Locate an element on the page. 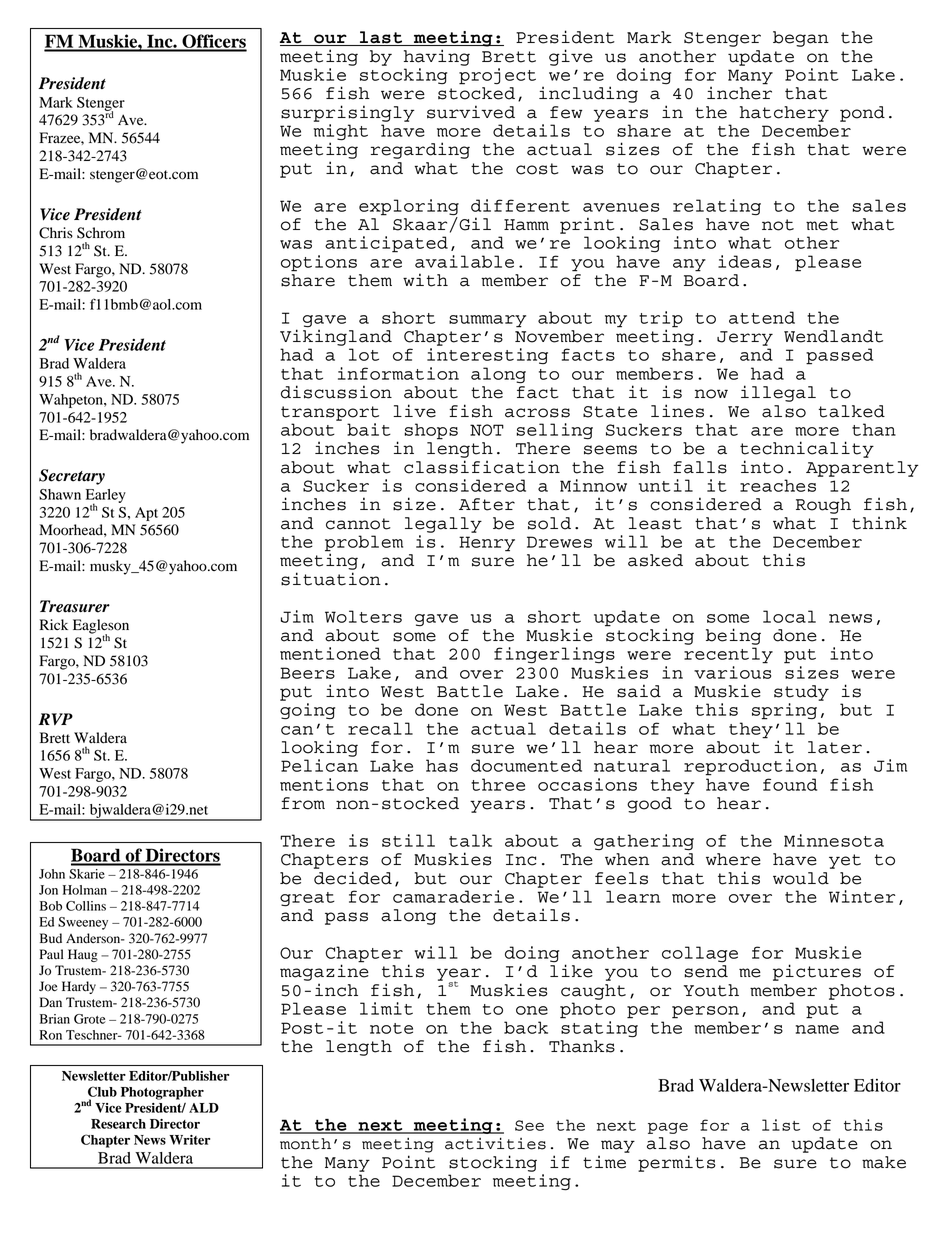 This page has width=952, height=1233. Rick is located at coordinates (54, 624).
